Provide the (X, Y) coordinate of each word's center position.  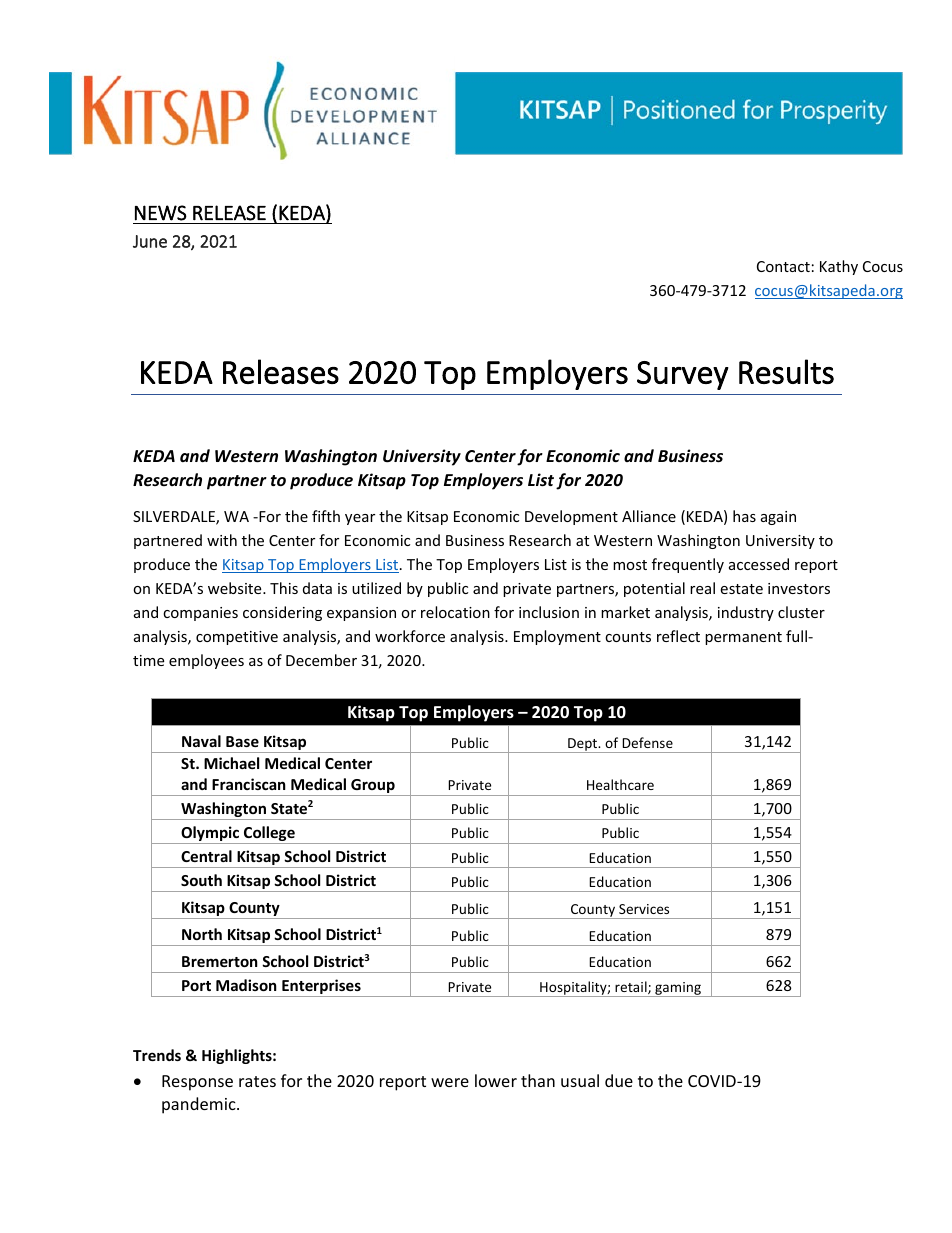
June (150, 241)
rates (257, 1081)
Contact (783, 266)
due (619, 1080)
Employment (557, 637)
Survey (683, 375)
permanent (743, 638)
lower (496, 1080)
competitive (237, 638)
